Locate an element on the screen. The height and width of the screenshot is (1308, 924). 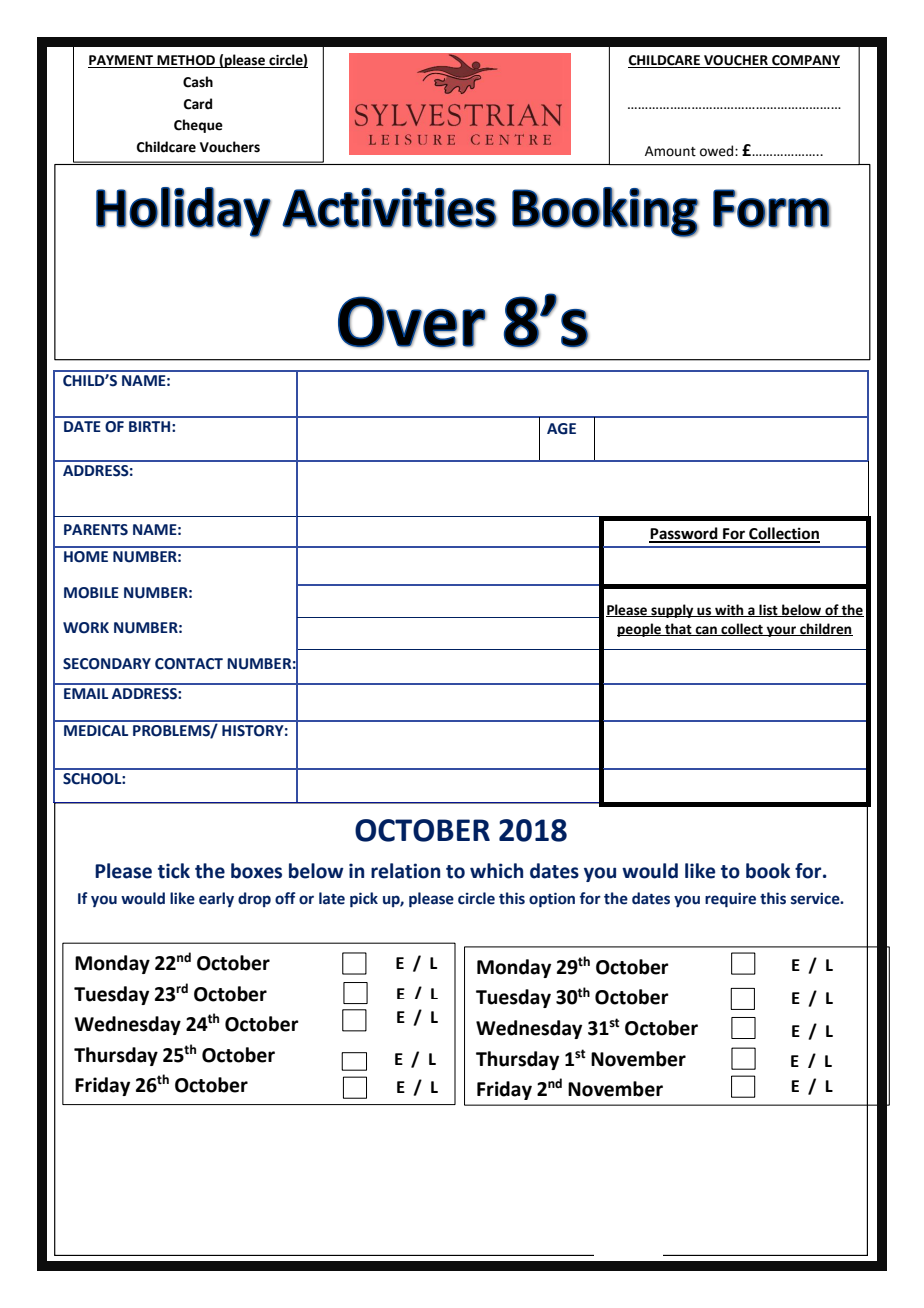
HOME is located at coordinates (86, 557).
